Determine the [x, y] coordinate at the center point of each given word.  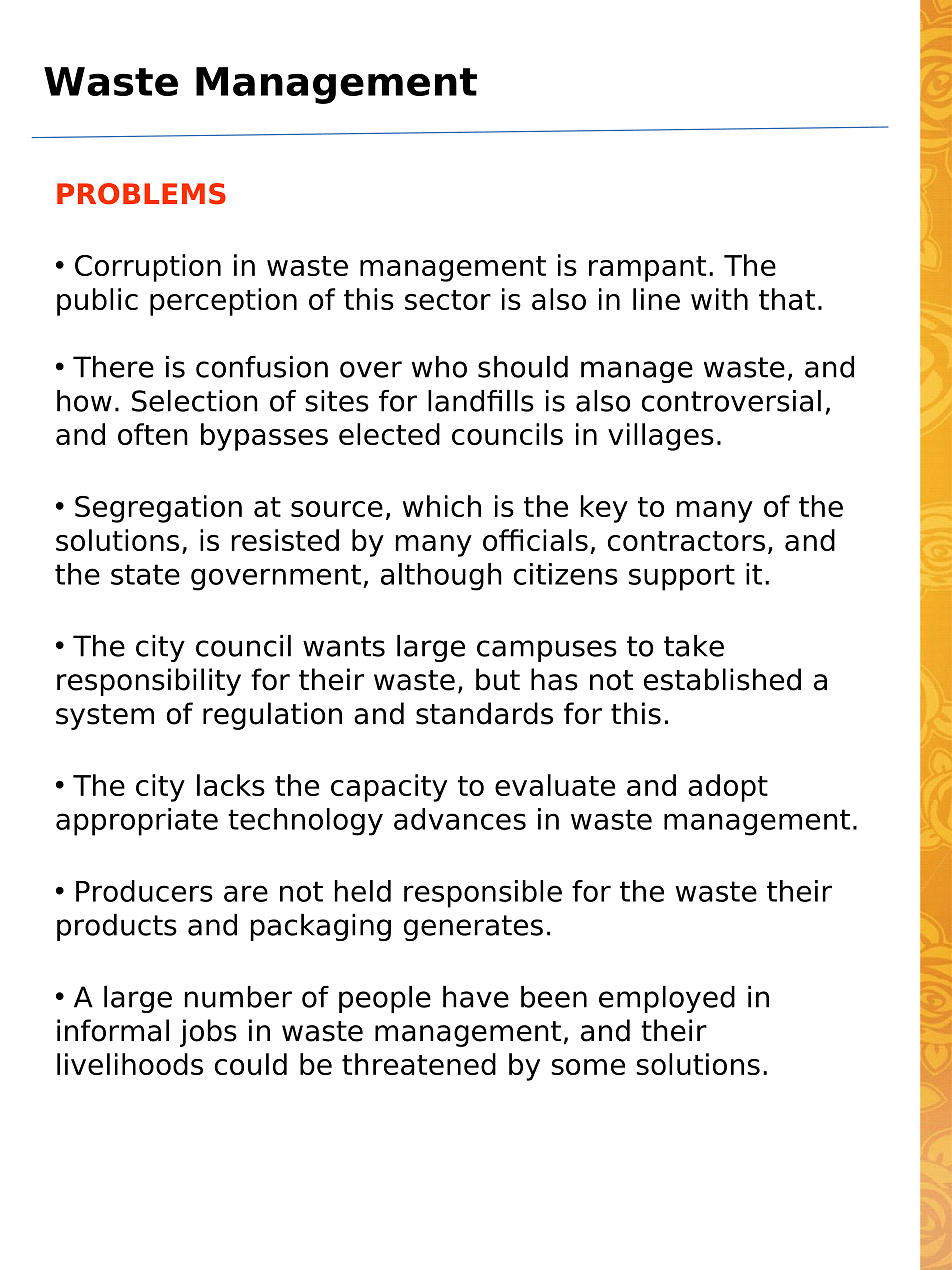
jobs [208, 1033]
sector [448, 300]
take [694, 646]
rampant [647, 269]
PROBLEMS [141, 194]
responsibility [149, 682]
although [441, 577]
